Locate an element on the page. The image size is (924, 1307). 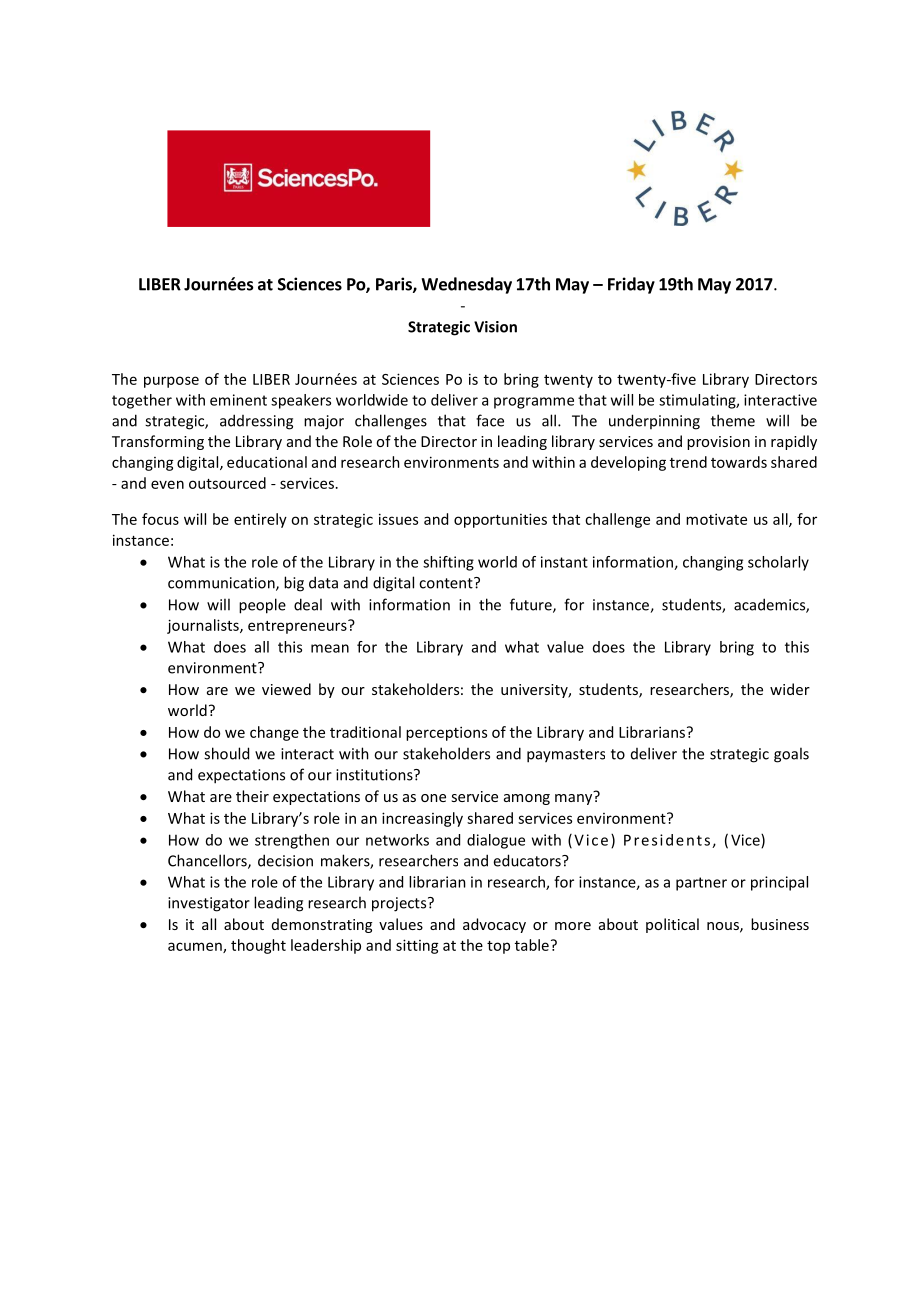
outsourced is located at coordinates (227, 483).
